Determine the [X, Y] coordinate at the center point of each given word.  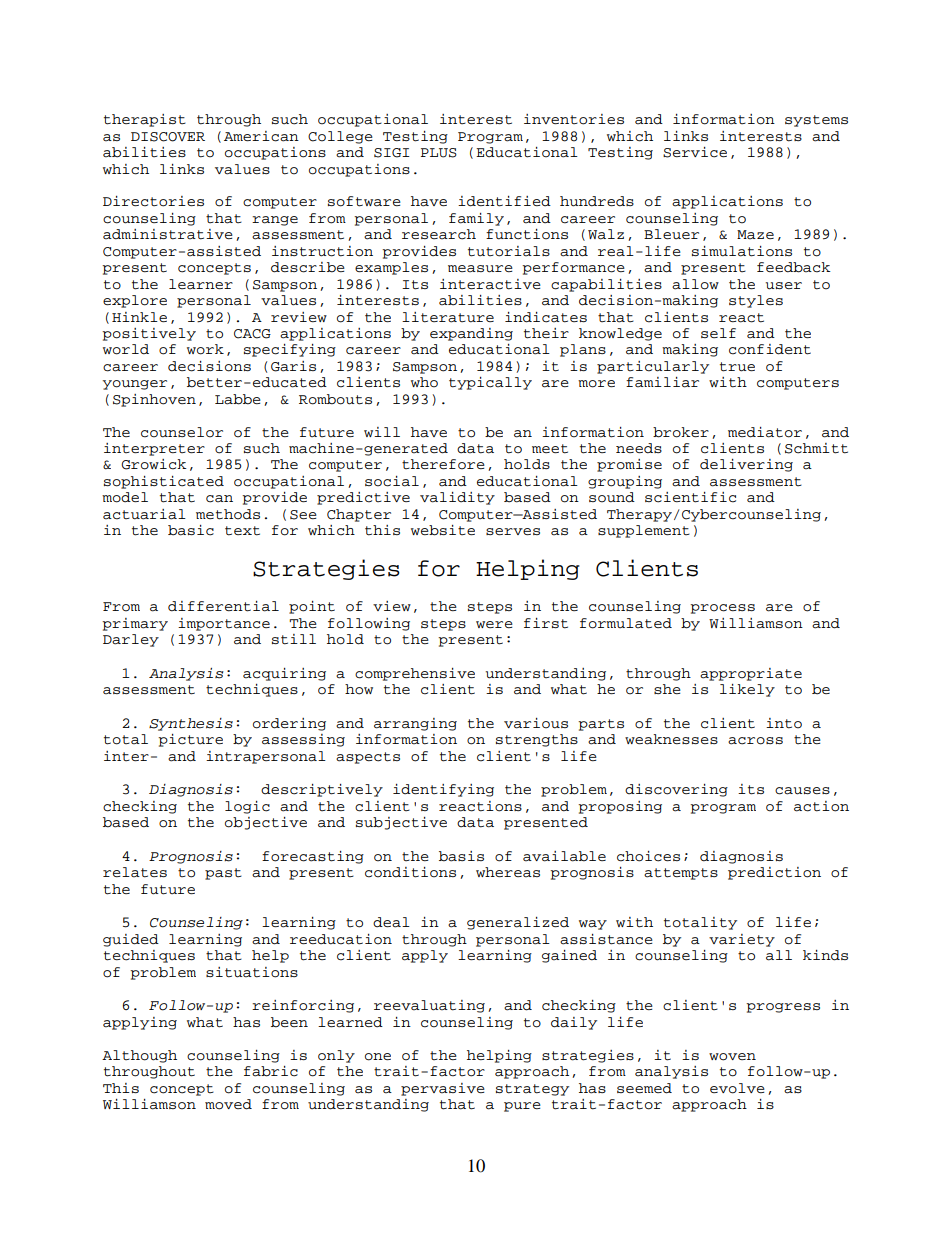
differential [223, 606]
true [737, 367]
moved [228, 1104]
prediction [774, 873]
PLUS [439, 153]
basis [461, 856]
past [223, 874]
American [261, 136]
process [722, 609]
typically [490, 383]
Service [695, 152]
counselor [182, 432]
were [494, 624]
